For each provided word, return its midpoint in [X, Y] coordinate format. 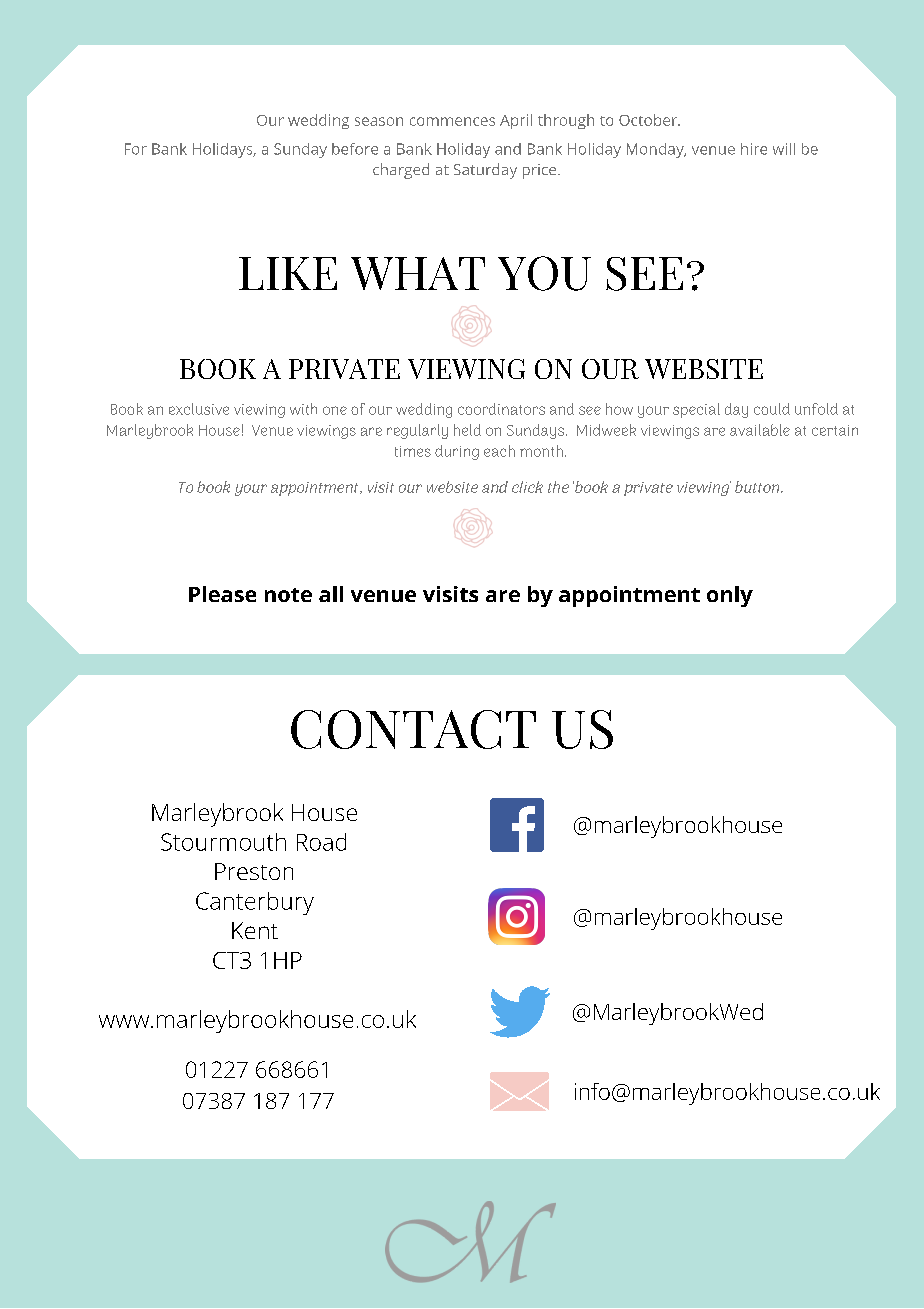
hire [754, 149]
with [303, 409]
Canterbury [255, 903]
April [516, 121]
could [772, 409]
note [288, 595]
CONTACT [413, 729]
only [730, 596]
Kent [255, 930]
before [355, 149]
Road [321, 842]
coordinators [501, 409]
